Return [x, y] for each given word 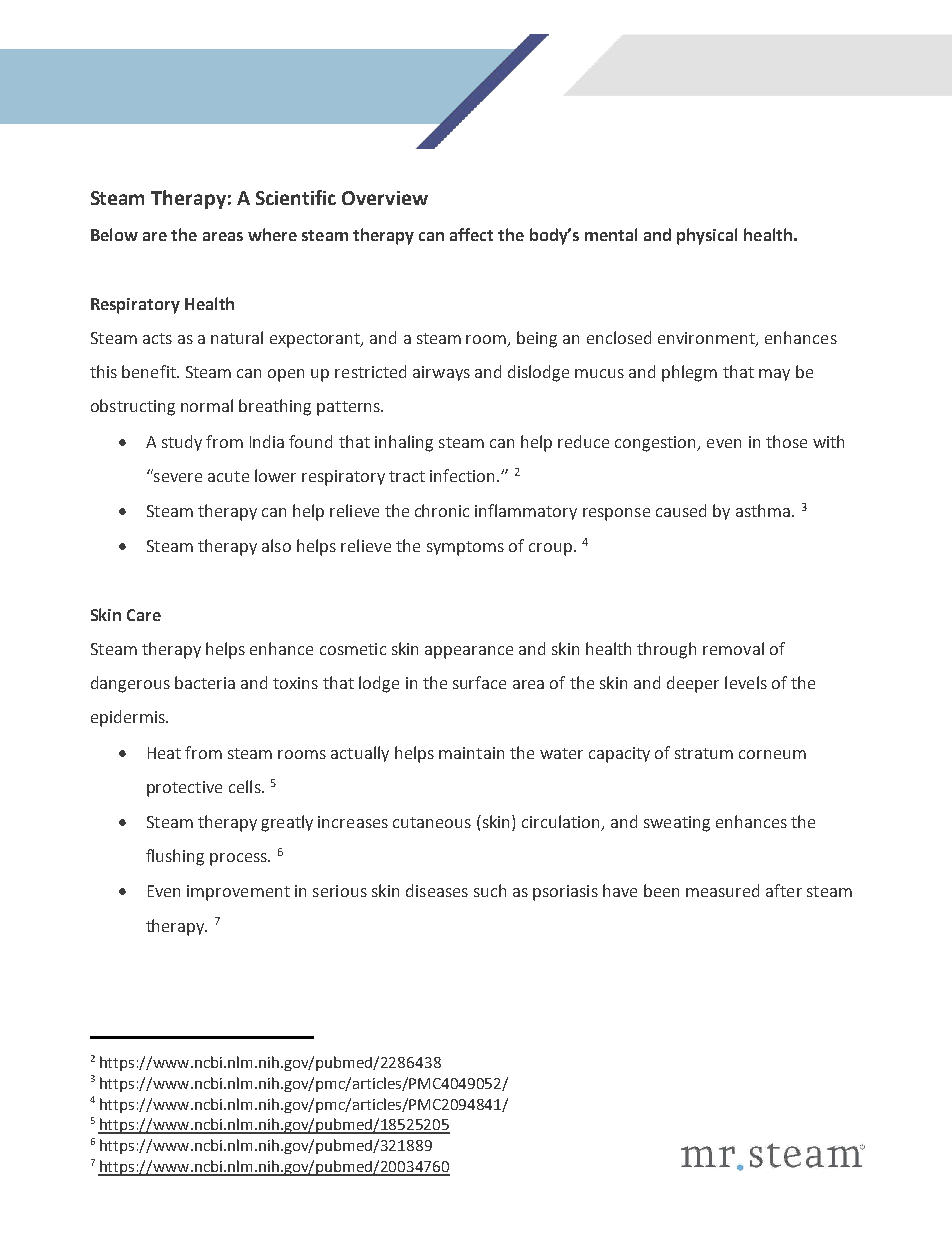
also [276, 545]
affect [471, 234]
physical [707, 236]
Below [114, 234]
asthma [763, 510]
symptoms [465, 548]
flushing [175, 857]
